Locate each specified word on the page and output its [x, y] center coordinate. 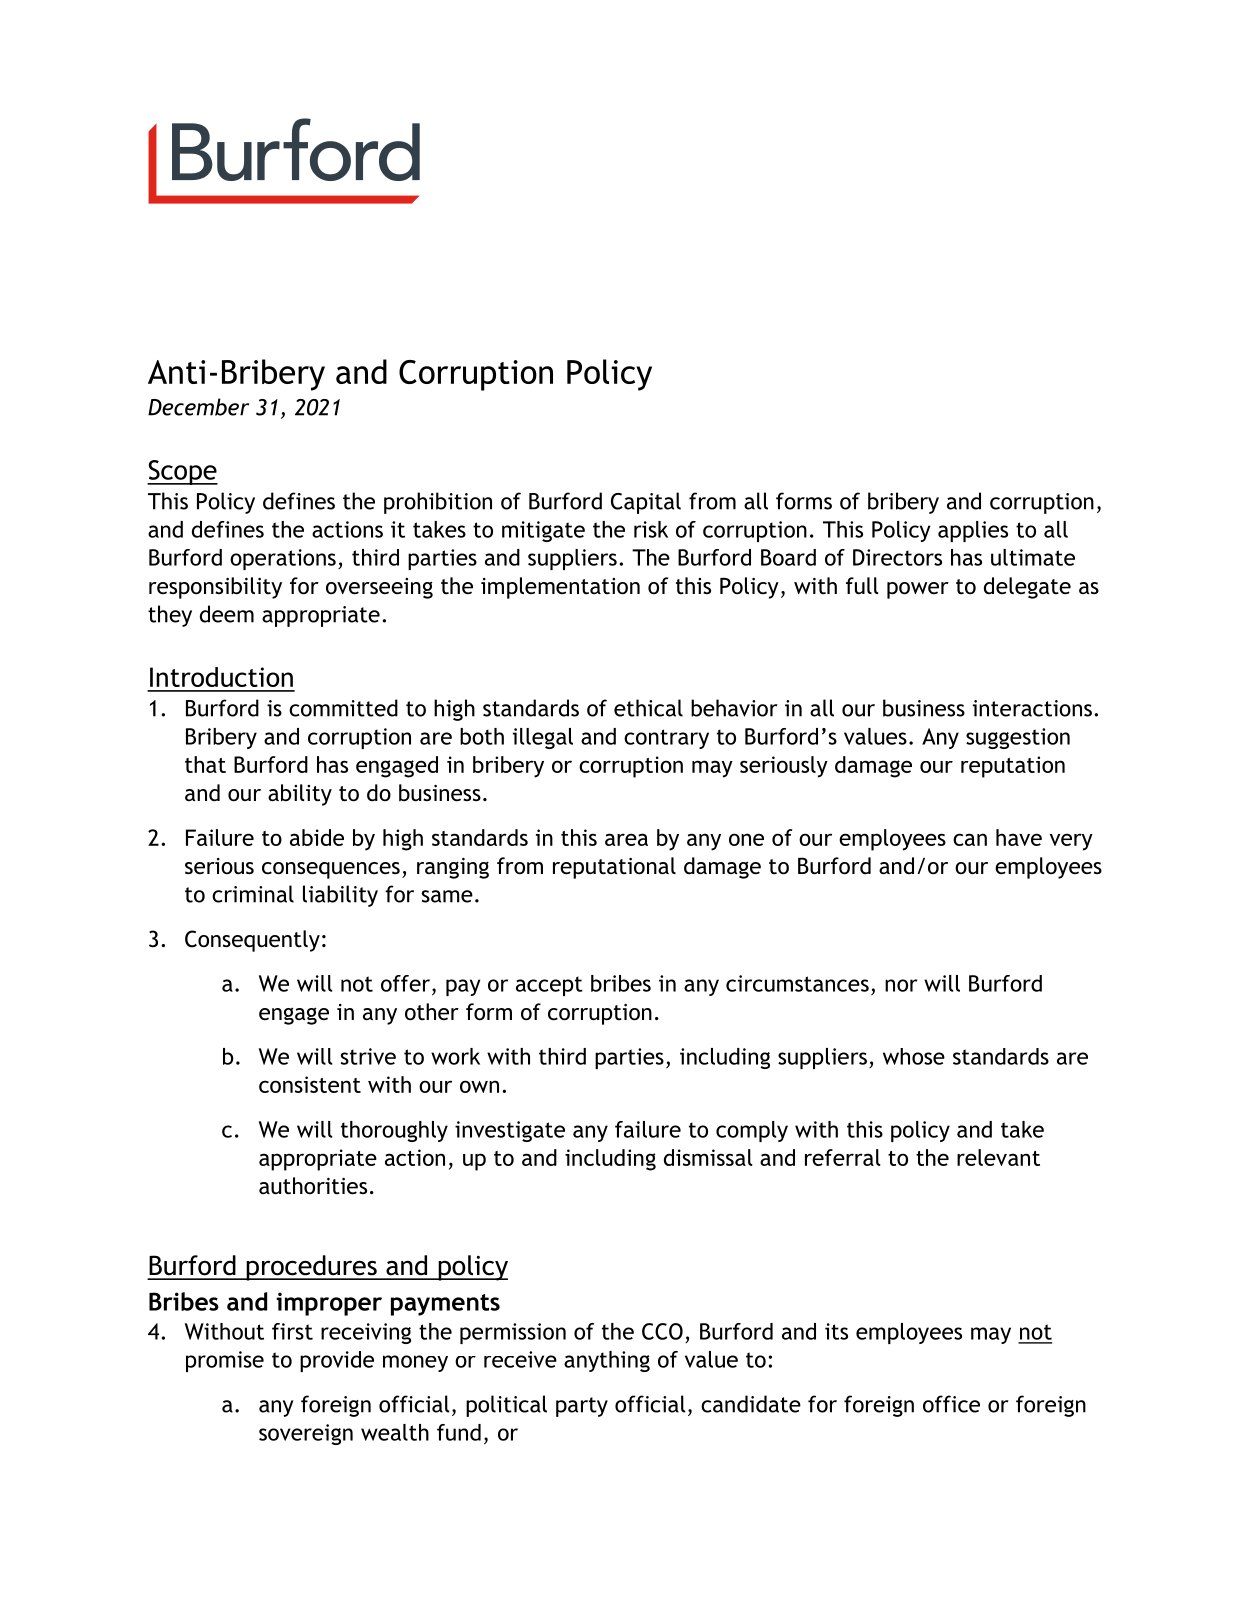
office [951, 1404]
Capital [646, 503]
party [582, 1407]
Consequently [252, 941]
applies [973, 531]
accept [549, 986]
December [198, 407]
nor [901, 985]
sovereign [306, 1434]
